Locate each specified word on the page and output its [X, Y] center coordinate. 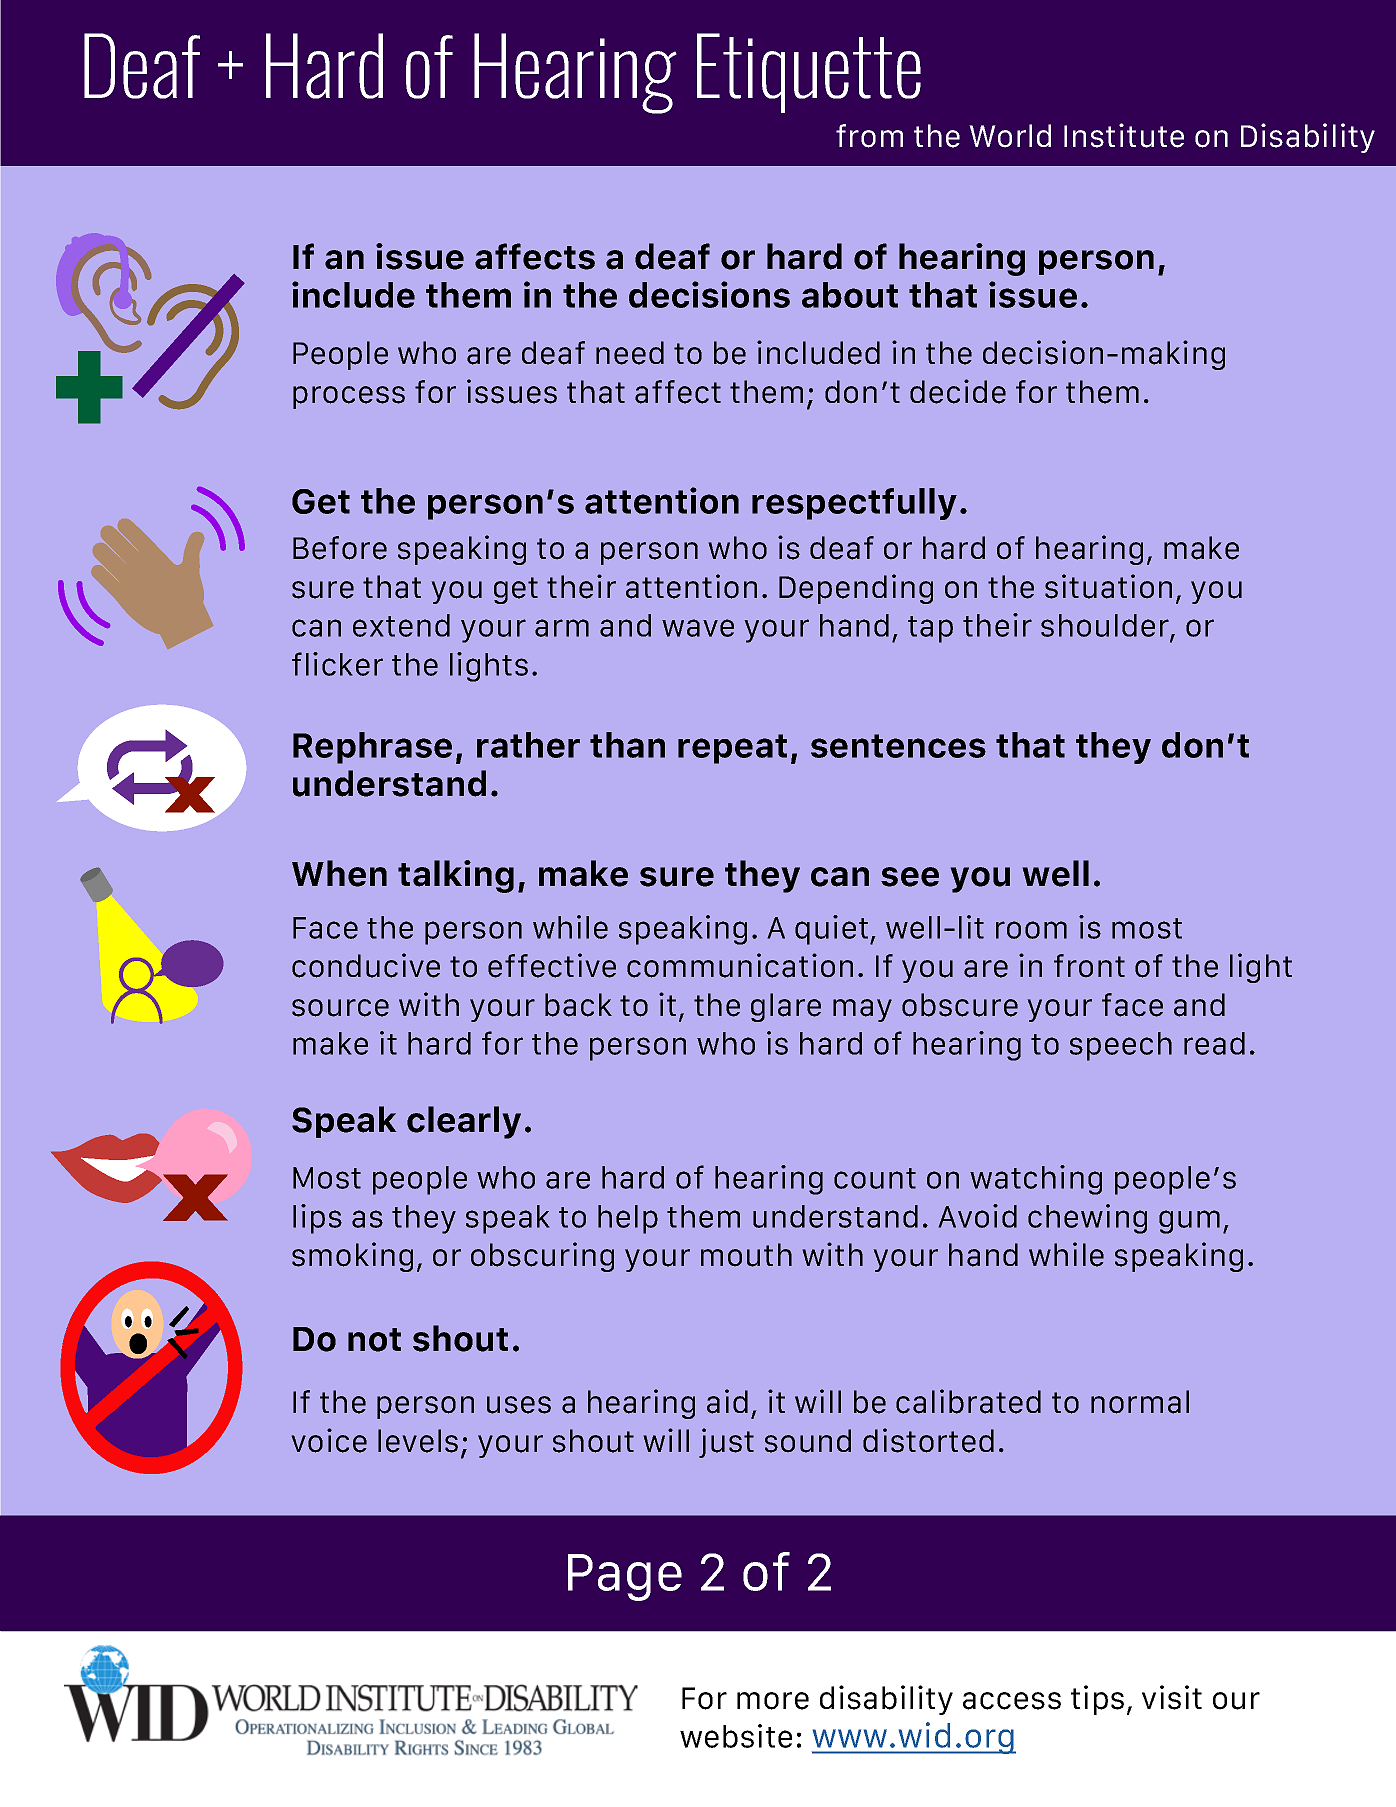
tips [1097, 1700]
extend [401, 625]
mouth [746, 1255]
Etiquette [809, 73]
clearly [464, 1122]
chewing [1087, 1219]
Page [625, 1577]
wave [698, 628]
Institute [1124, 135]
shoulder [1106, 627]
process [349, 397]
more [773, 1701]
